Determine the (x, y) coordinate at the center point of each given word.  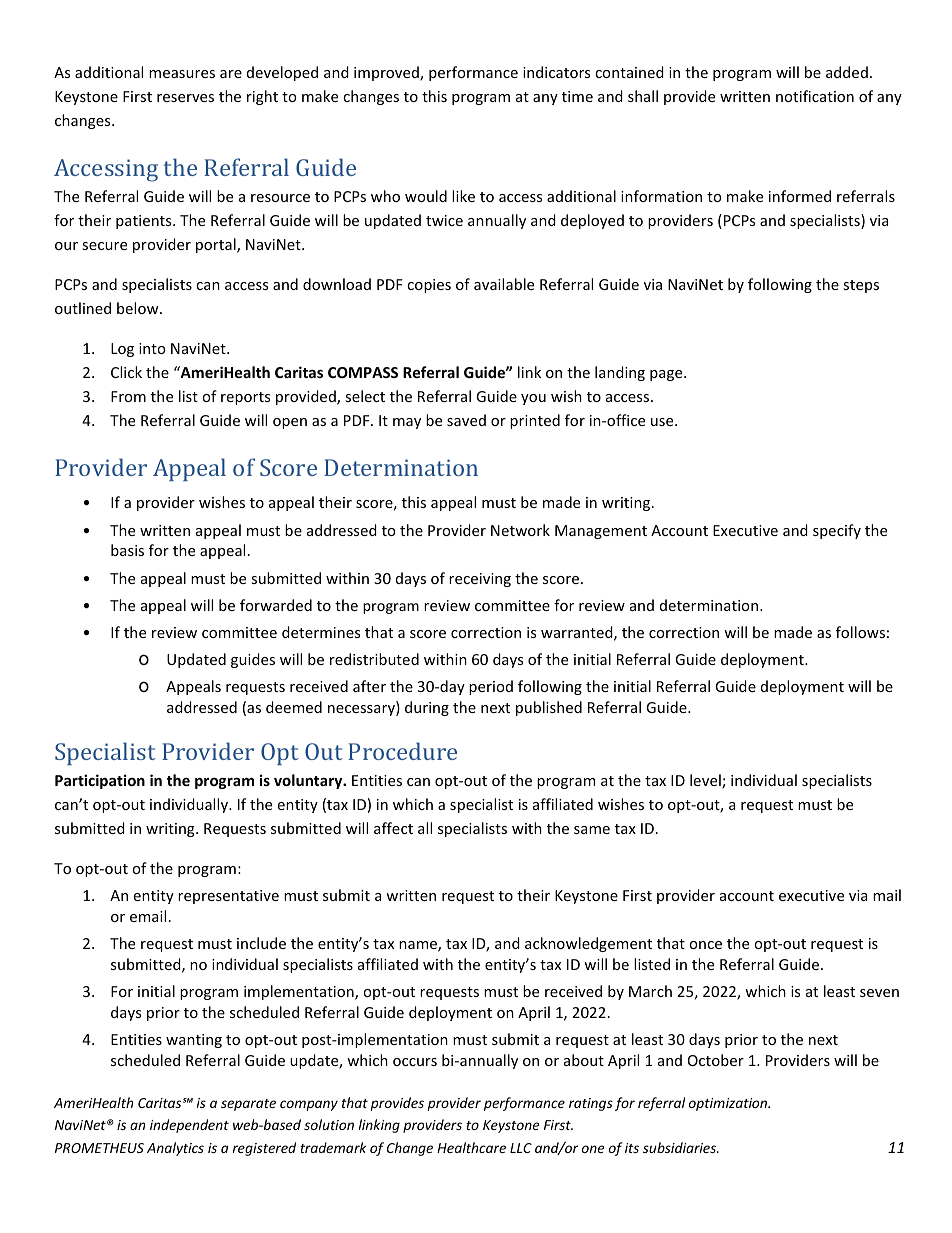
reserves (185, 98)
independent (189, 1126)
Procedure (402, 751)
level (706, 781)
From (128, 396)
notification (815, 96)
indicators (556, 72)
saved (466, 420)
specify (837, 531)
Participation (100, 781)
